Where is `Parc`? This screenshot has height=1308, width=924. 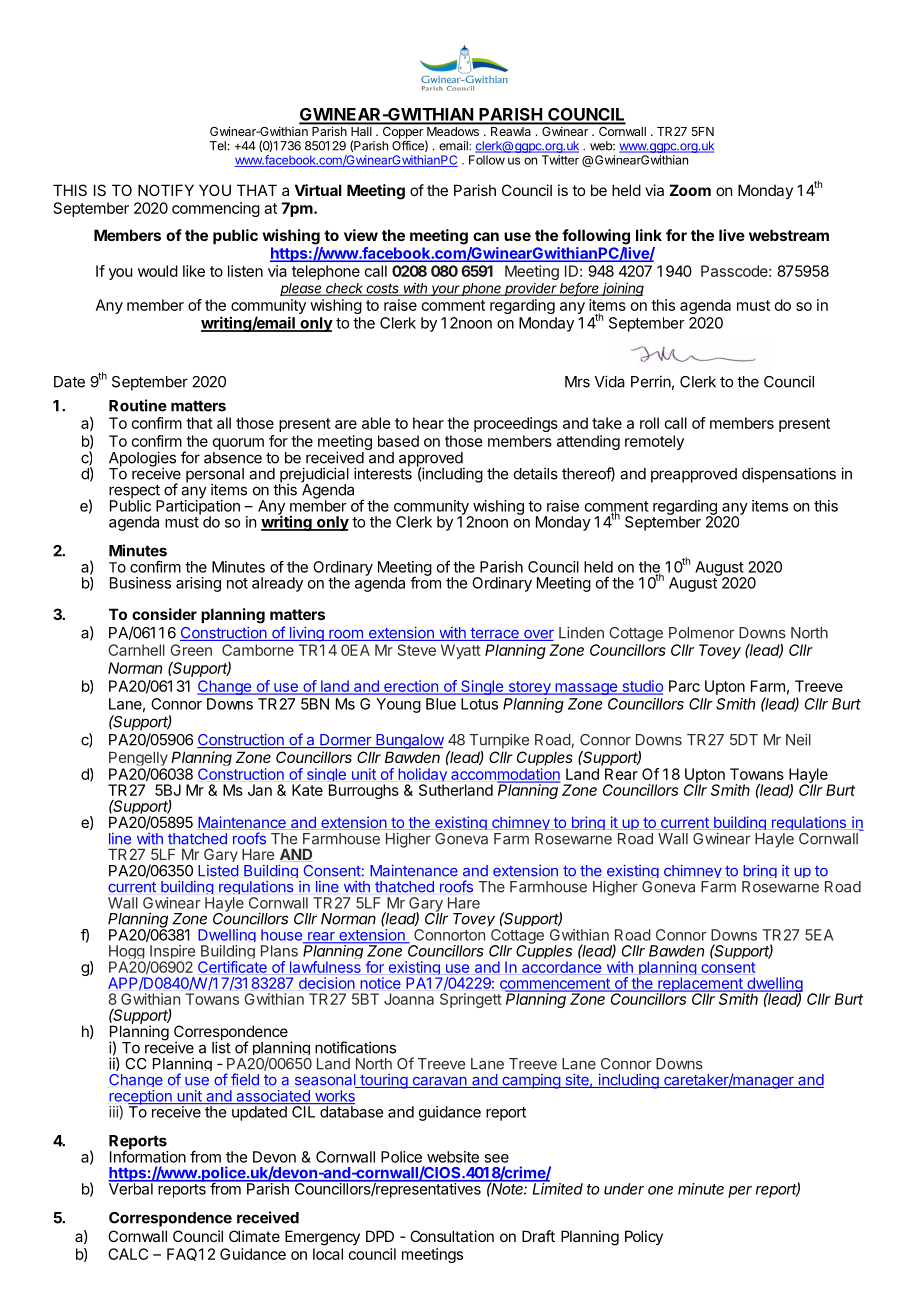 Parc is located at coordinates (684, 686).
